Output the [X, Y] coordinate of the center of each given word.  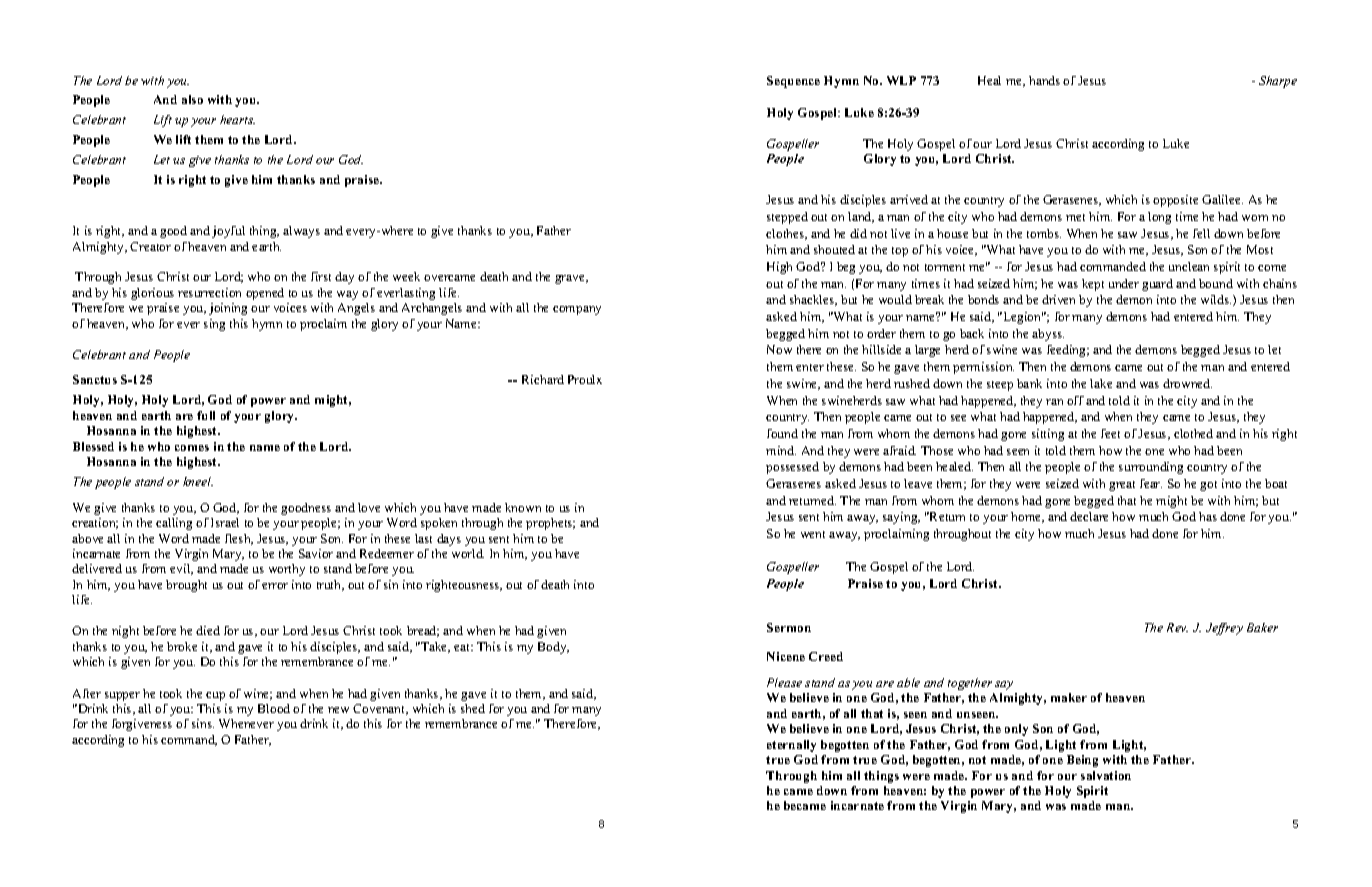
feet [1110, 433]
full [206, 415]
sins [203, 723]
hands [1044, 80]
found [782, 433]
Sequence [793, 82]
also [192, 99]
